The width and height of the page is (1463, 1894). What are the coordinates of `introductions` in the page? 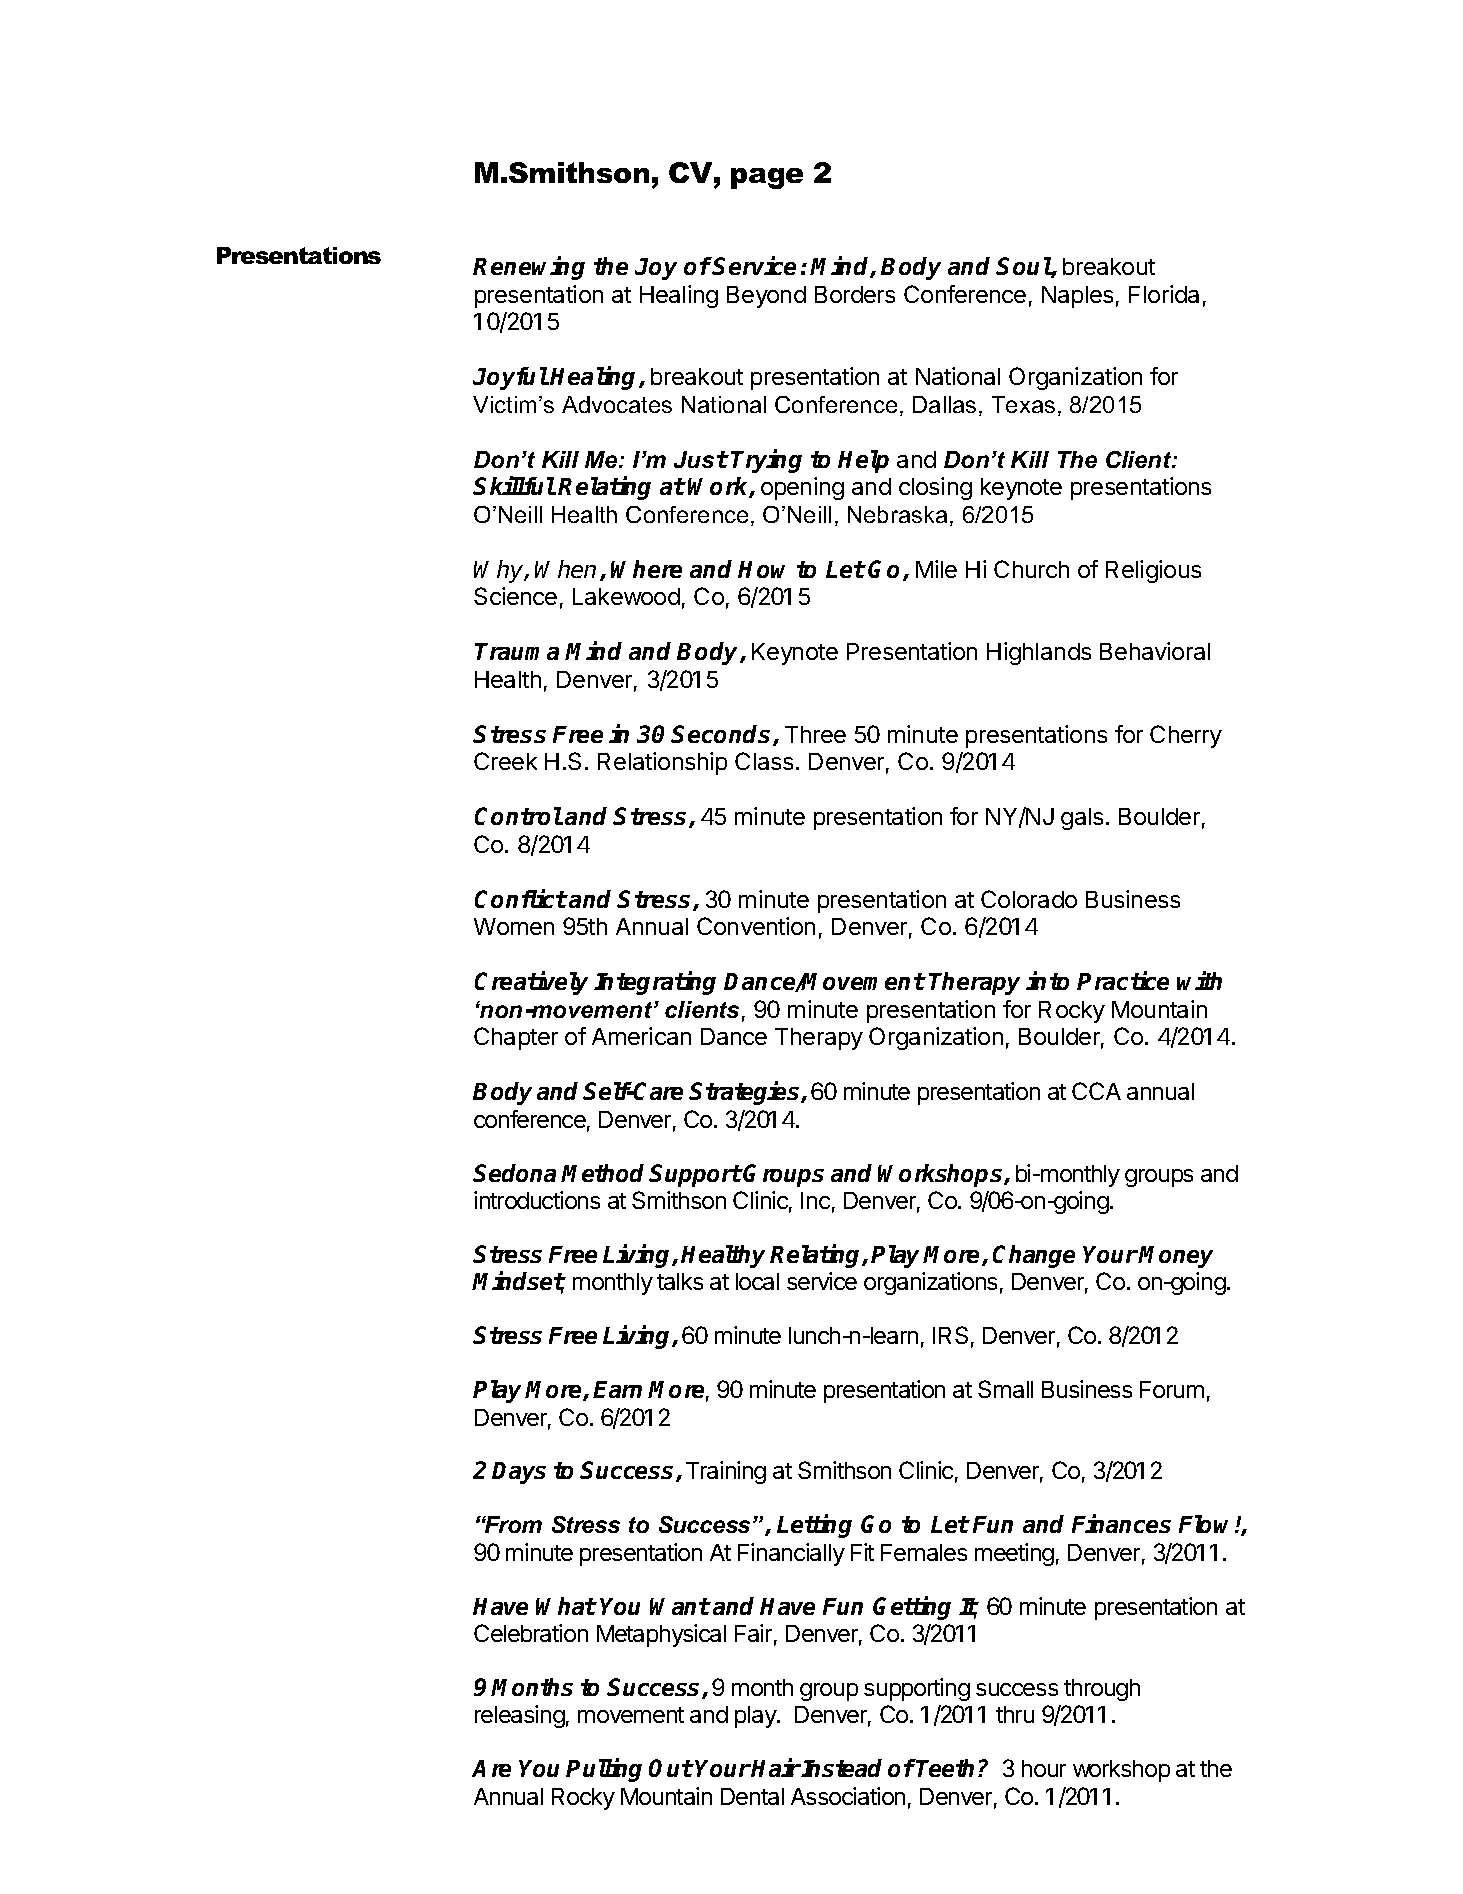 It's located at (537, 1200).
